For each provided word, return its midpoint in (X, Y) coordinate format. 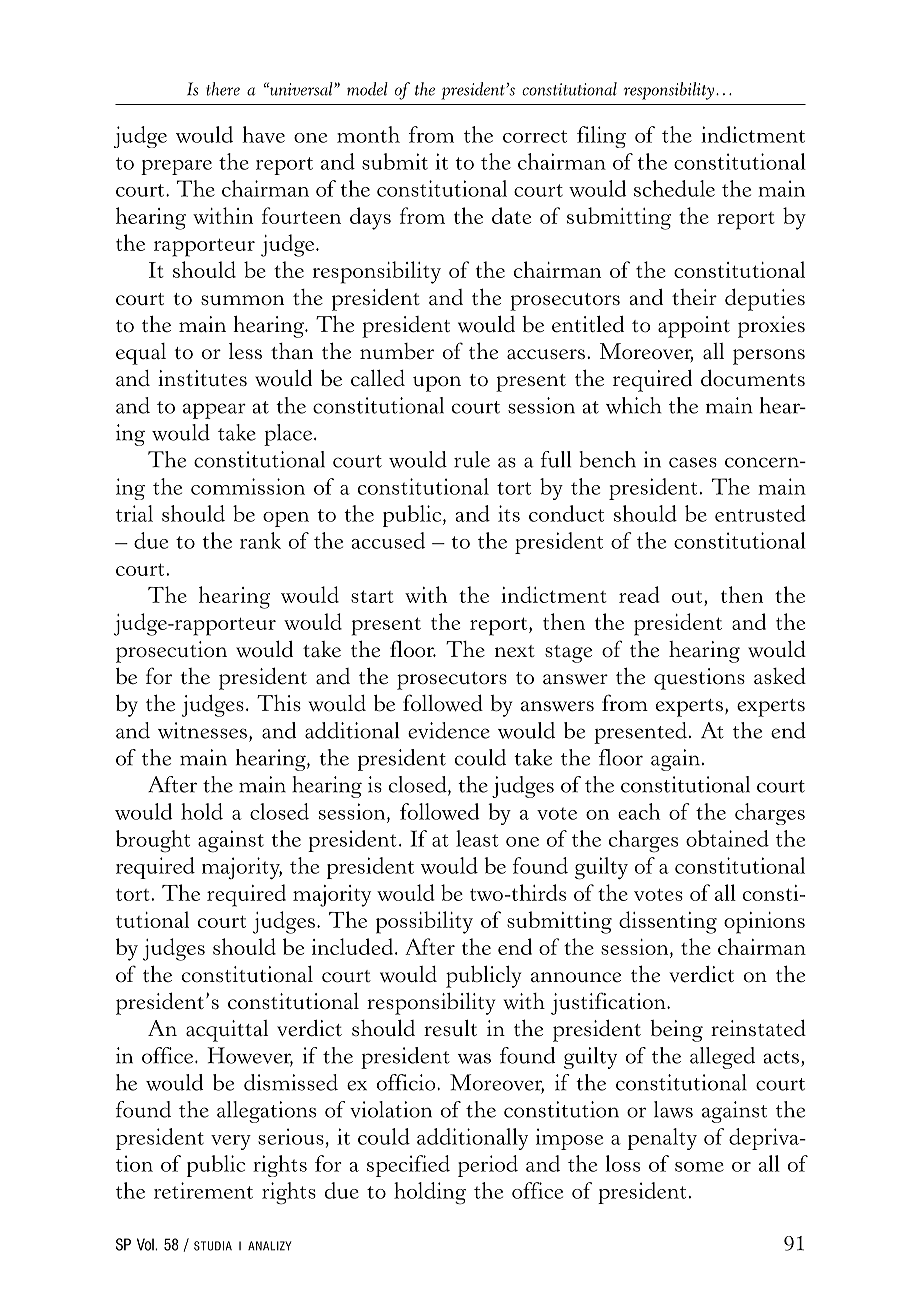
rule (472, 459)
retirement (203, 1190)
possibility (424, 922)
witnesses (202, 730)
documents (753, 378)
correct (535, 136)
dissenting (668, 922)
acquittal (227, 1031)
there (223, 89)
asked (780, 676)
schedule (674, 188)
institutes (202, 378)
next (515, 651)
